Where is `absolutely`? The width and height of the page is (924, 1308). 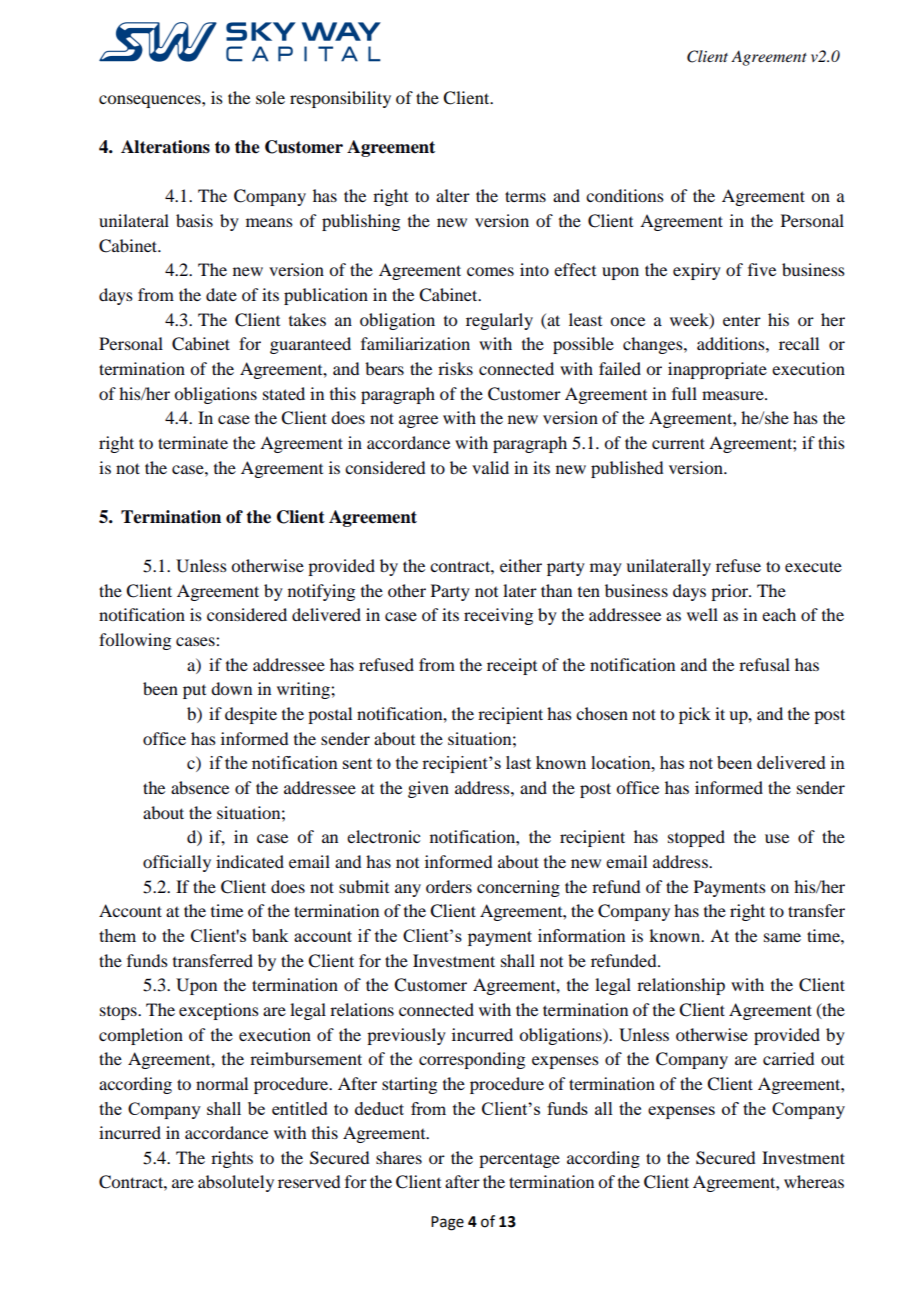
absolutely is located at coordinates (236, 1183).
